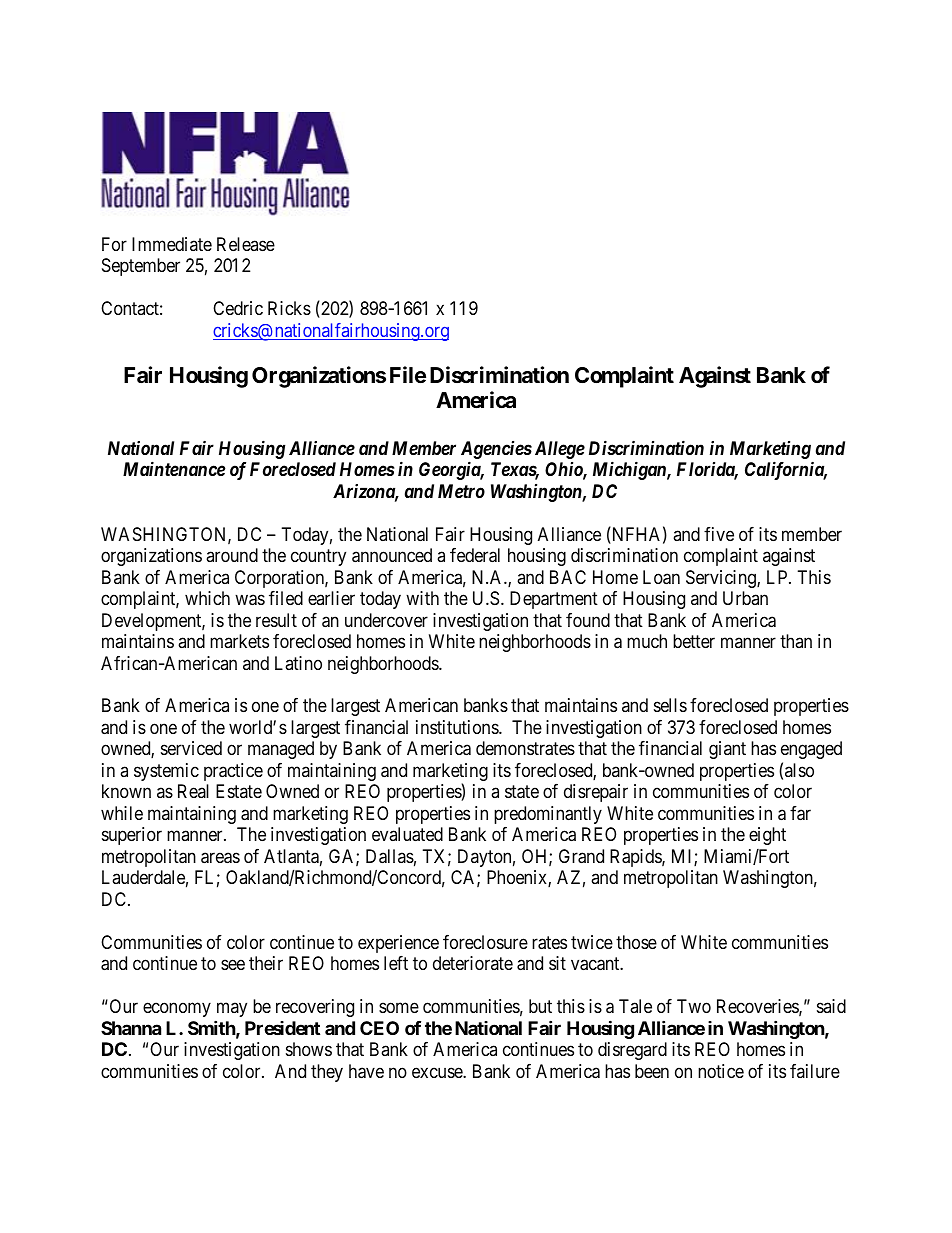 The height and width of the screenshot is (1233, 952). I want to click on Immediate, so click(172, 244).
